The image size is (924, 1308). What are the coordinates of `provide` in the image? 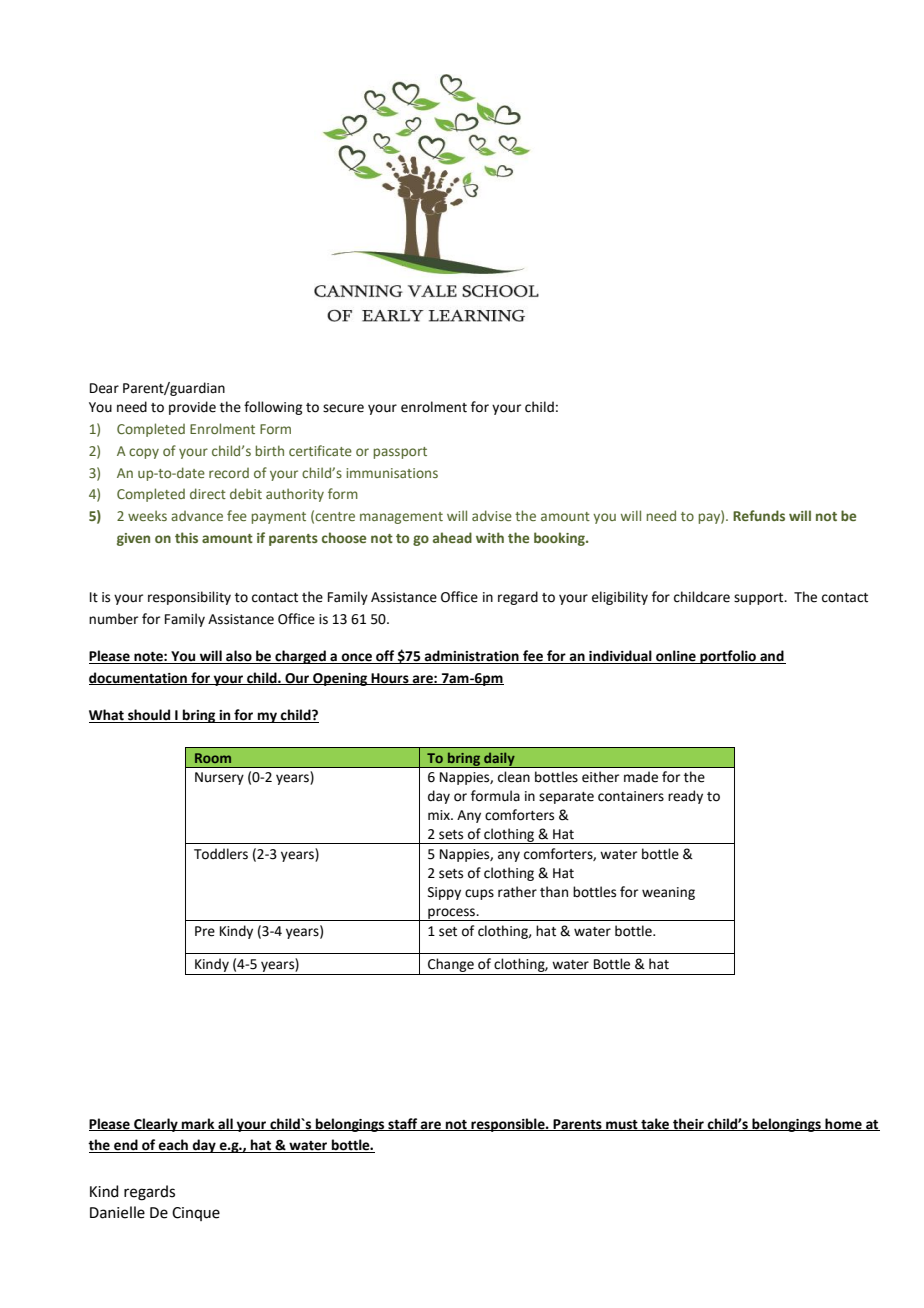 It's located at (192, 408).
